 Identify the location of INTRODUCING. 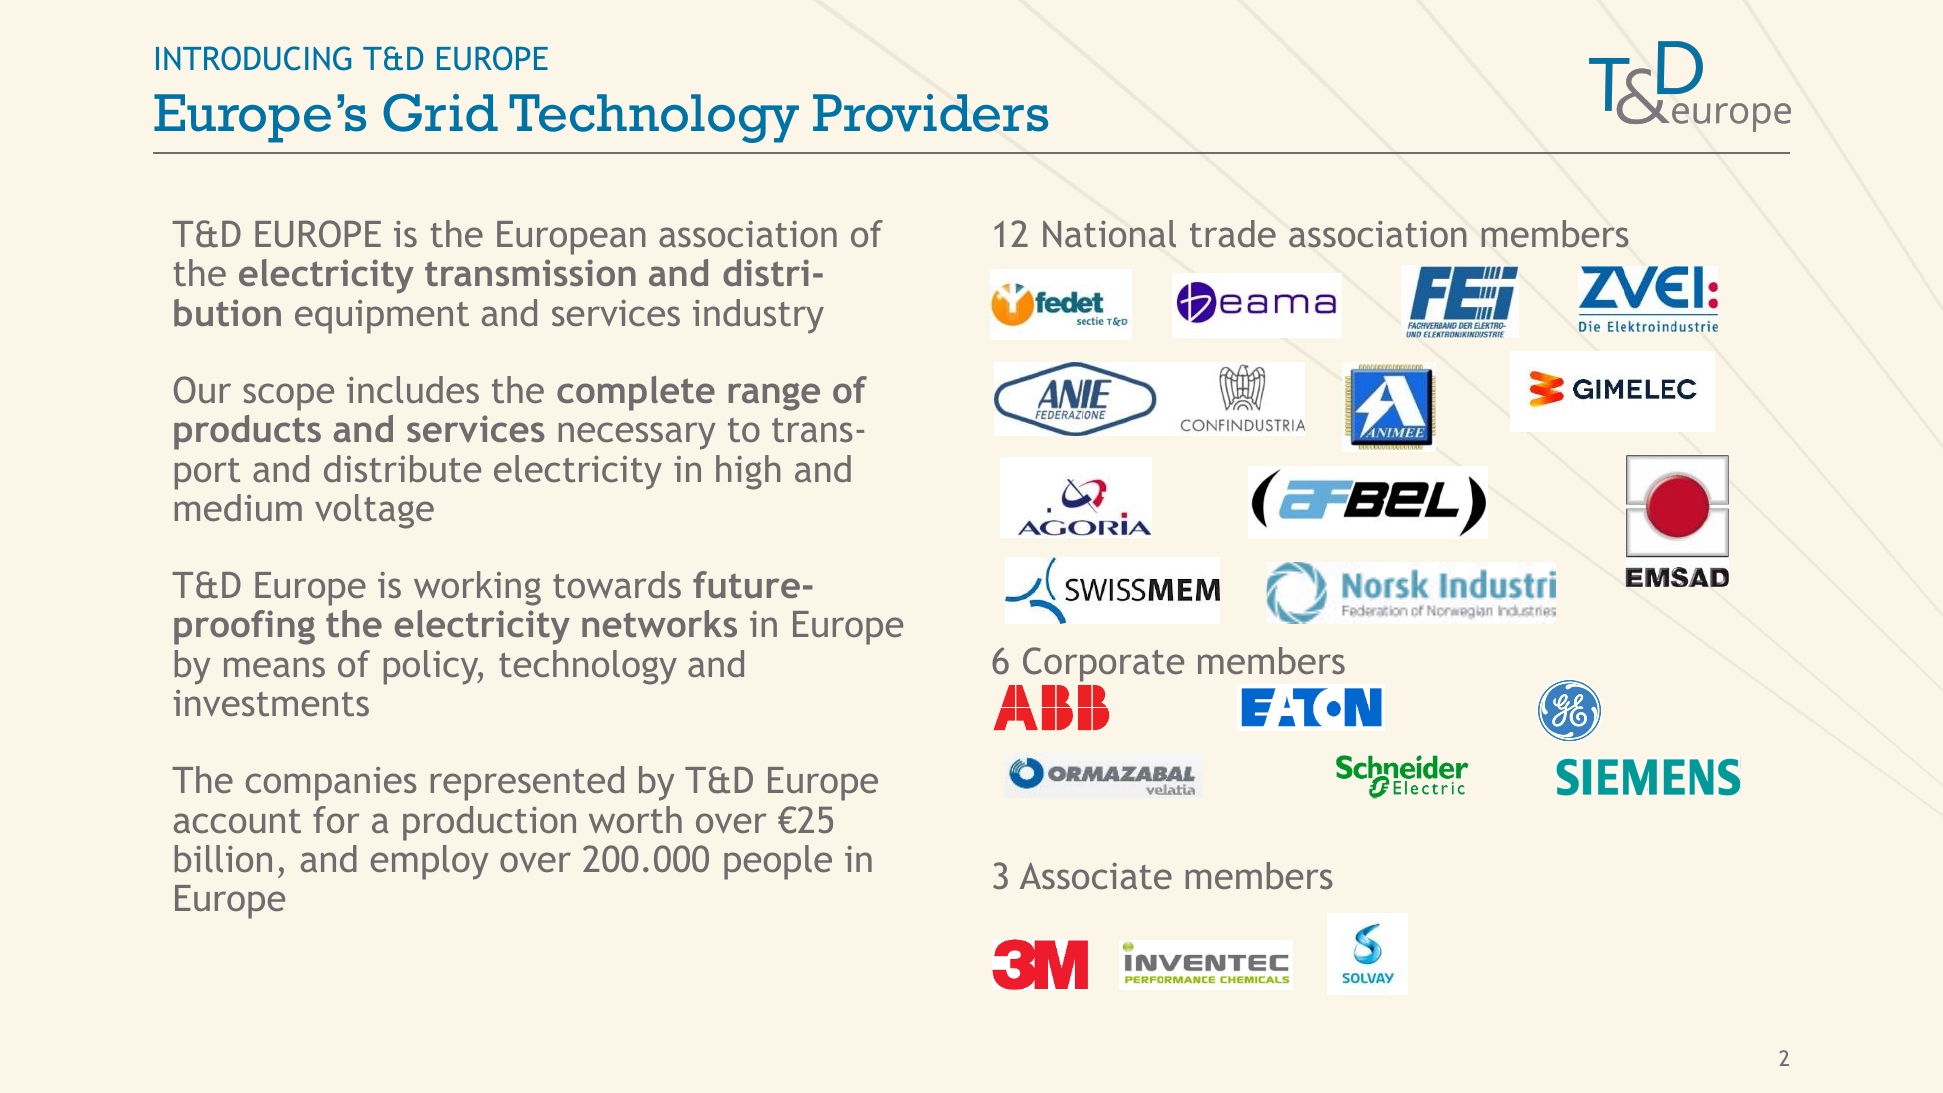
(253, 58).
